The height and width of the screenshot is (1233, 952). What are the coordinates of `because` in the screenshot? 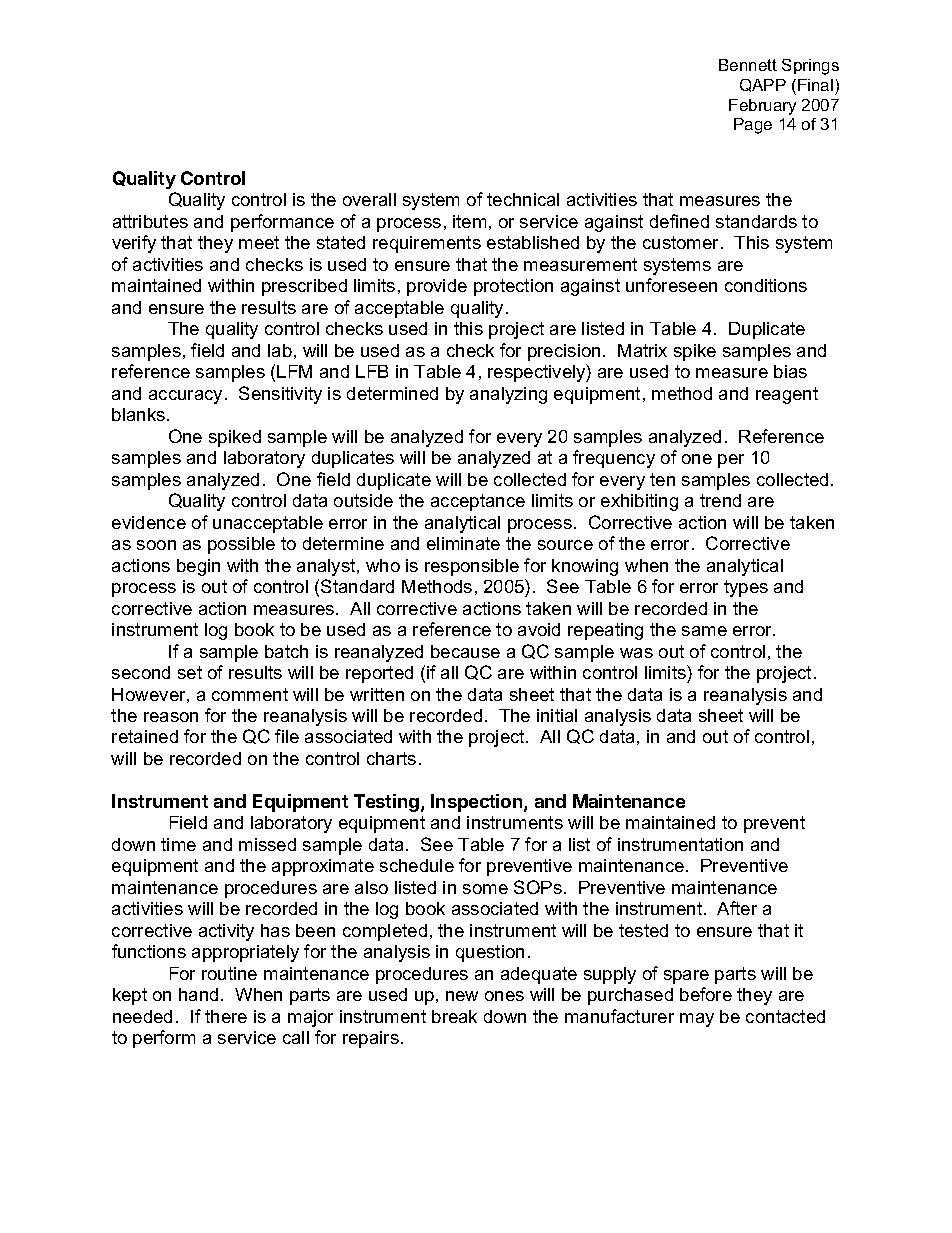 It's located at (465, 651).
